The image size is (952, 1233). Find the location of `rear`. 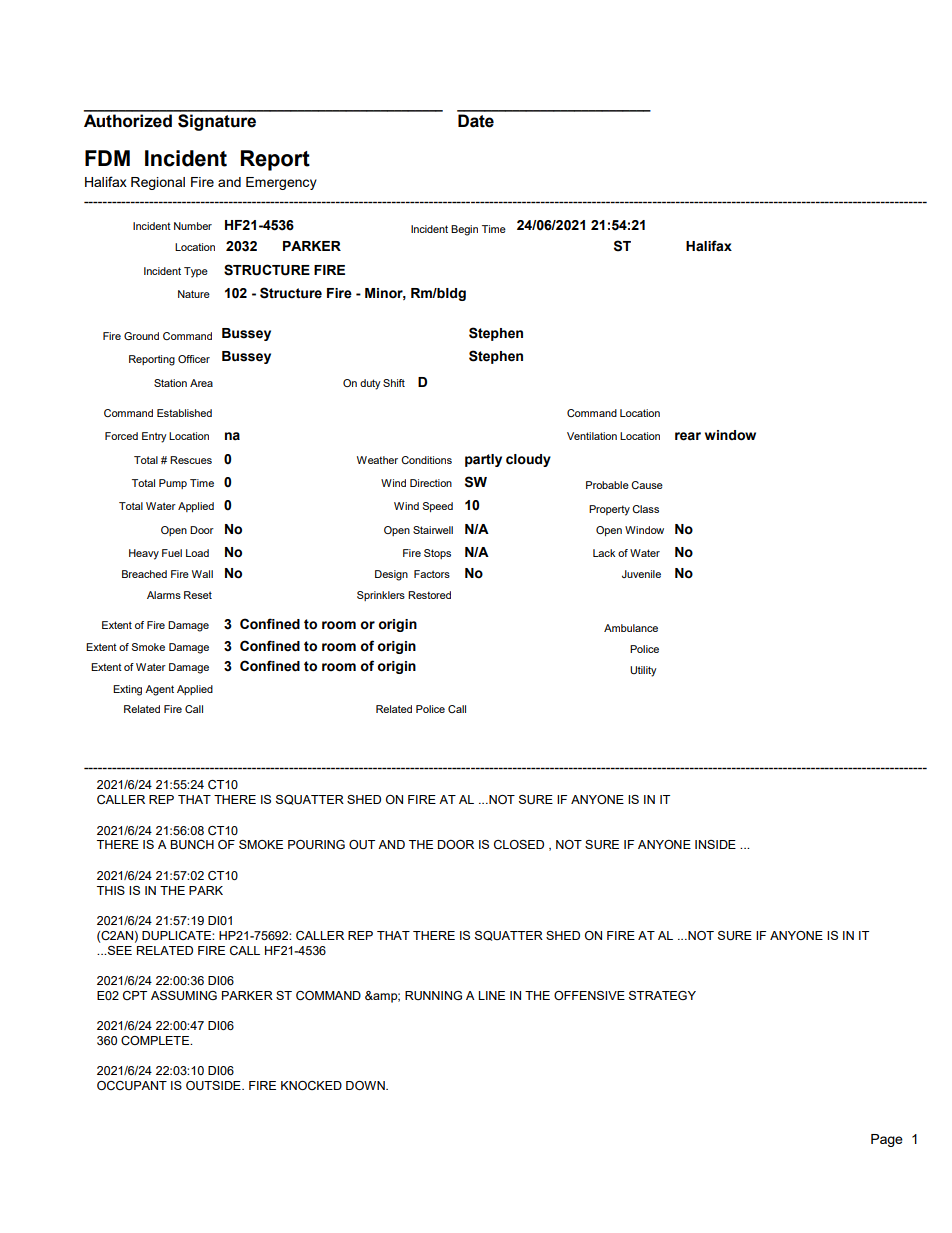

rear is located at coordinates (688, 436).
